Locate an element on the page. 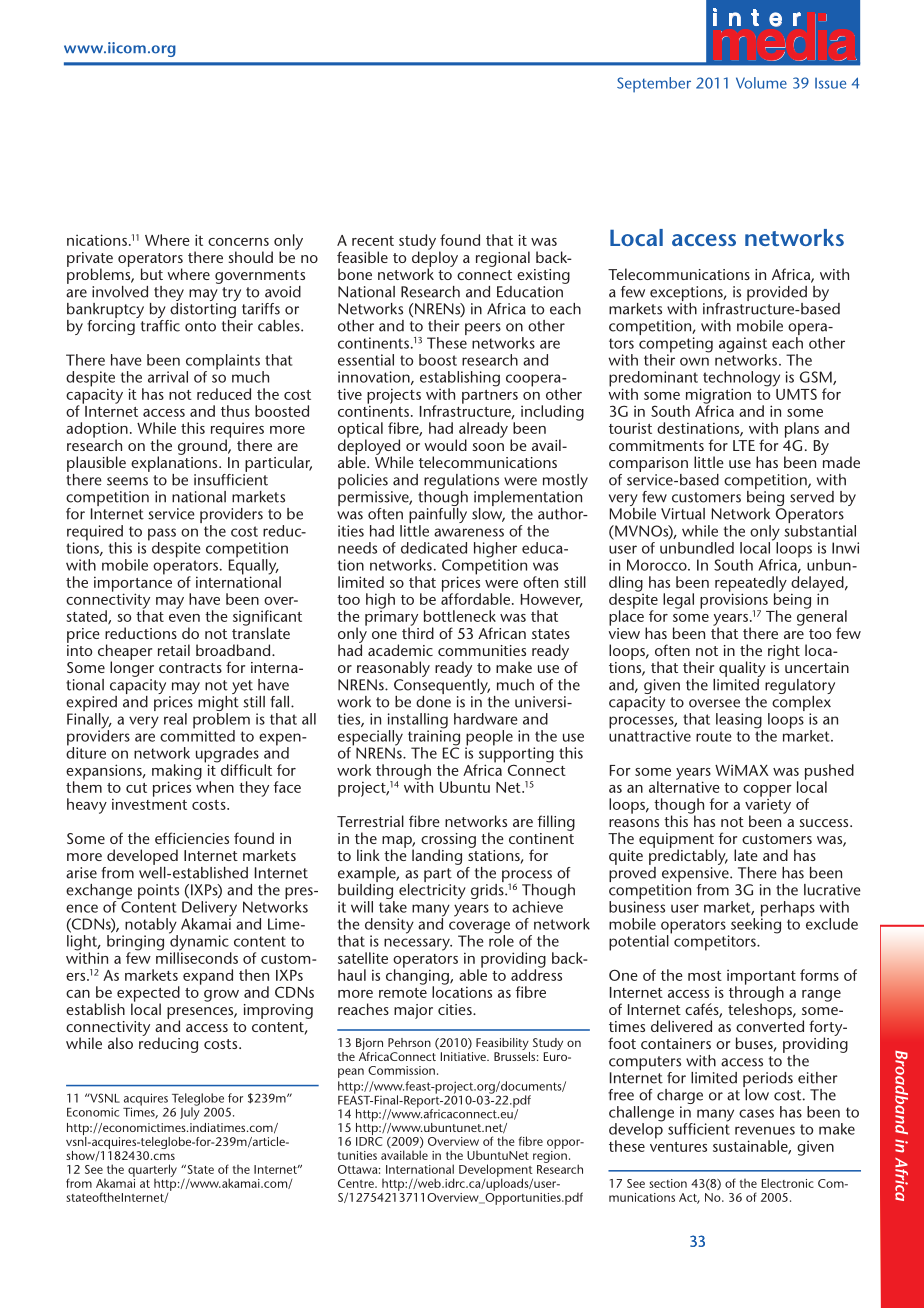 This image has width=924, height=1308. Volume is located at coordinates (761, 83).
